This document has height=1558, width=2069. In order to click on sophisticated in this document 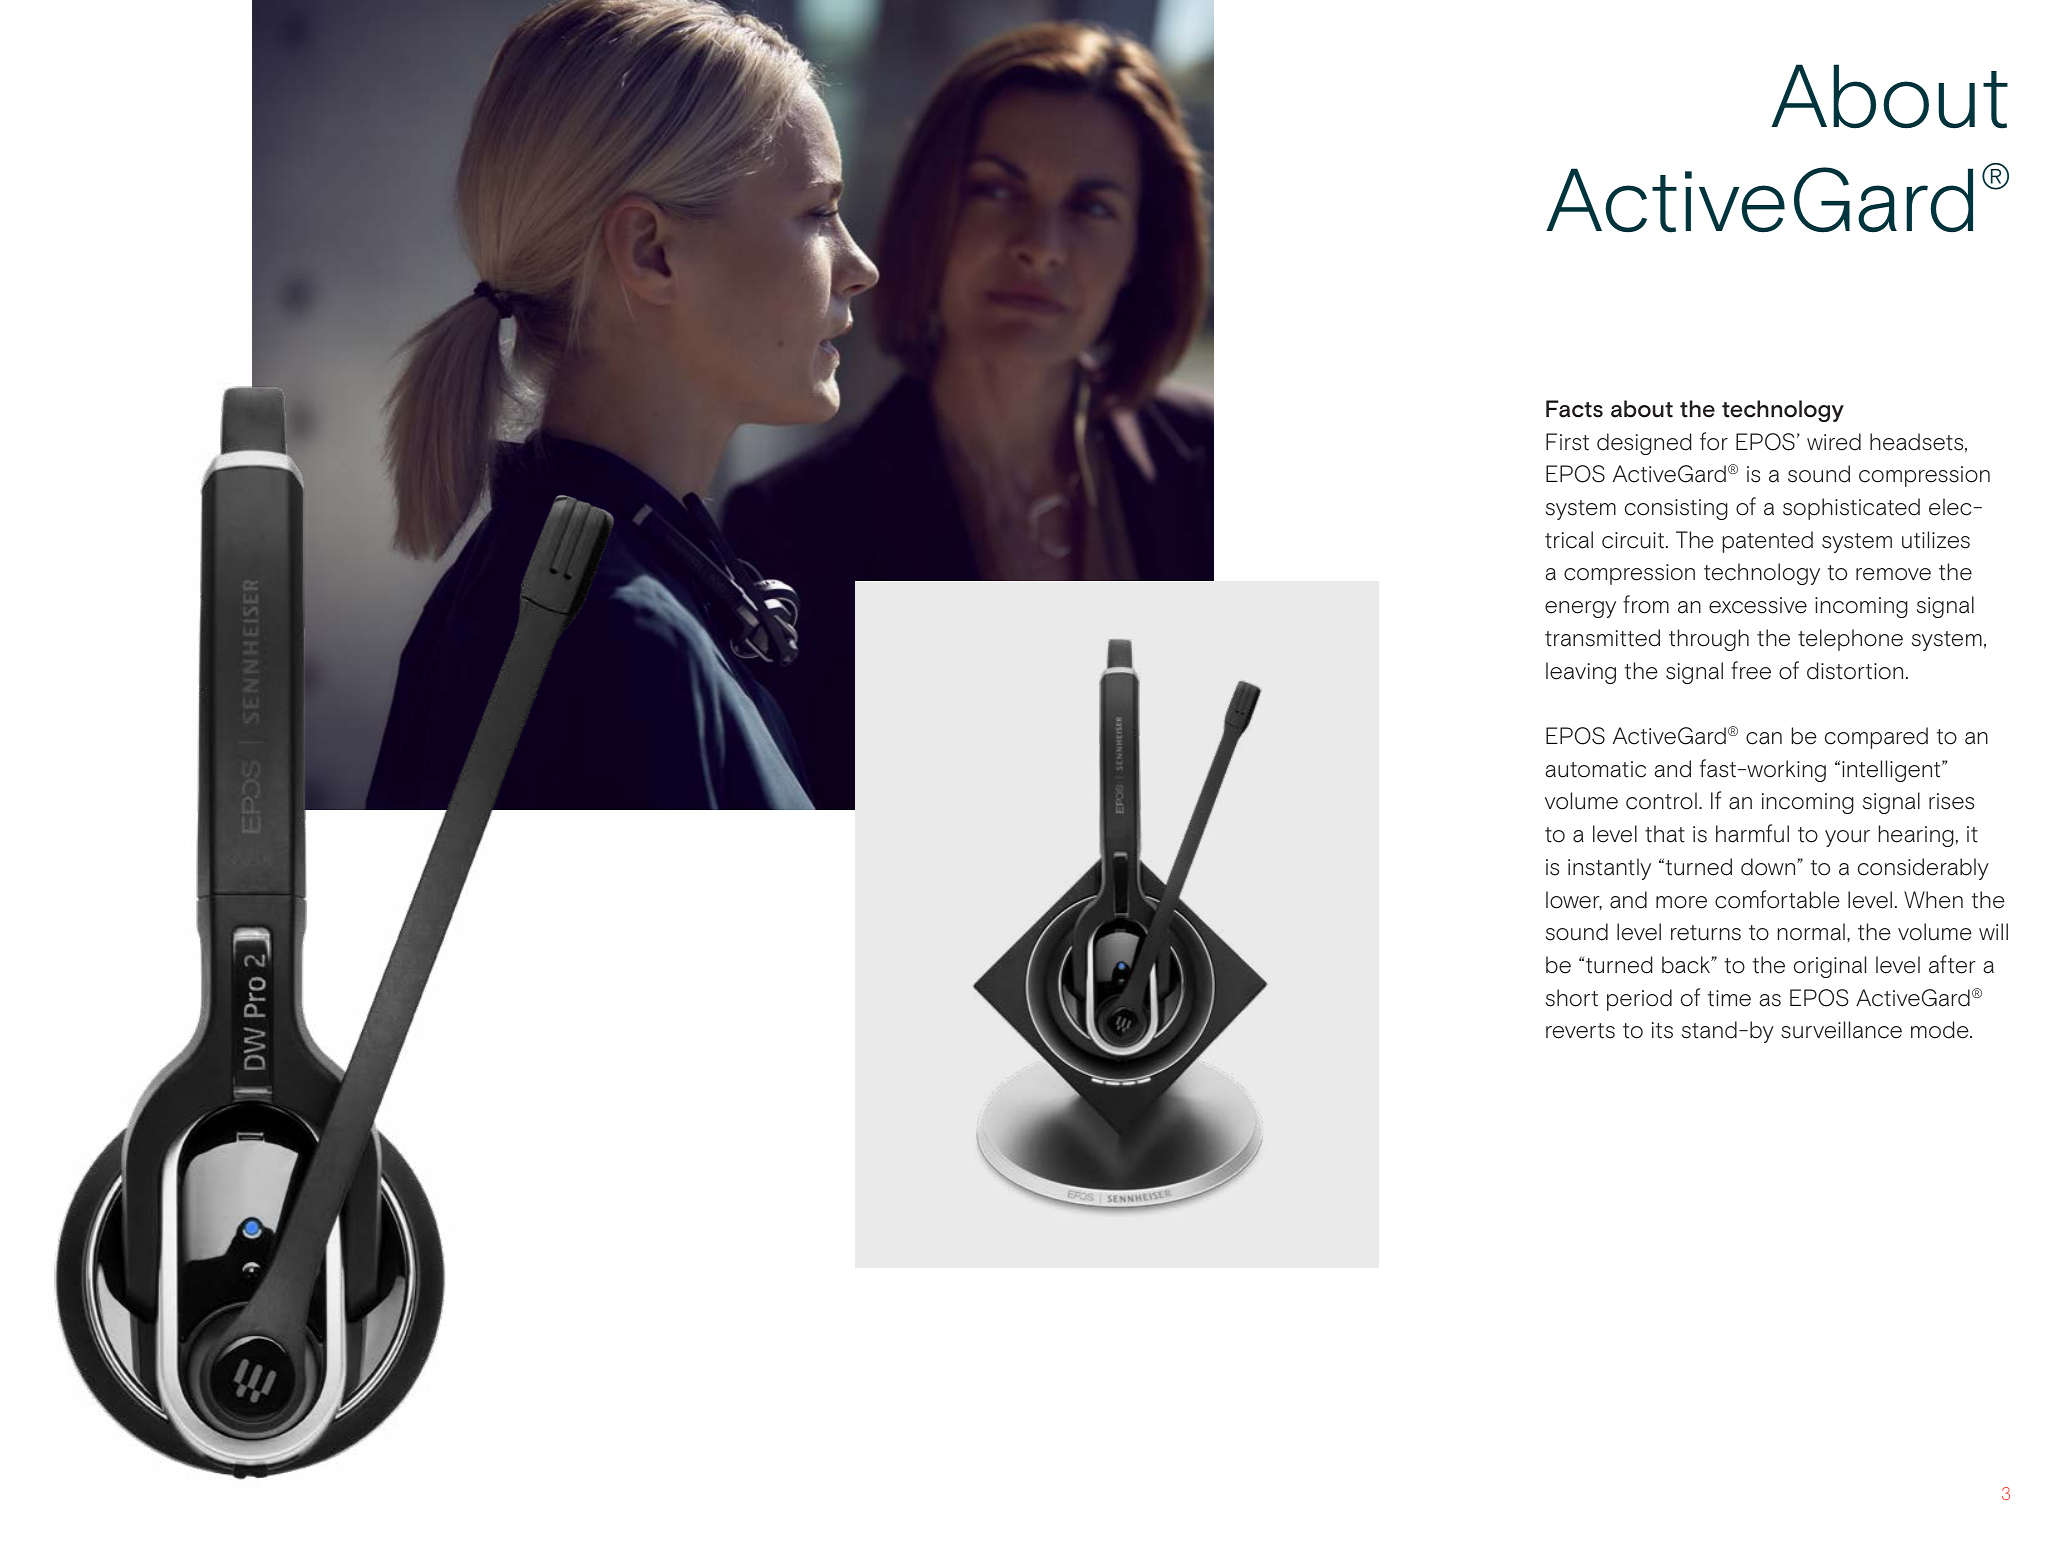, I will do `click(1851, 509)`.
